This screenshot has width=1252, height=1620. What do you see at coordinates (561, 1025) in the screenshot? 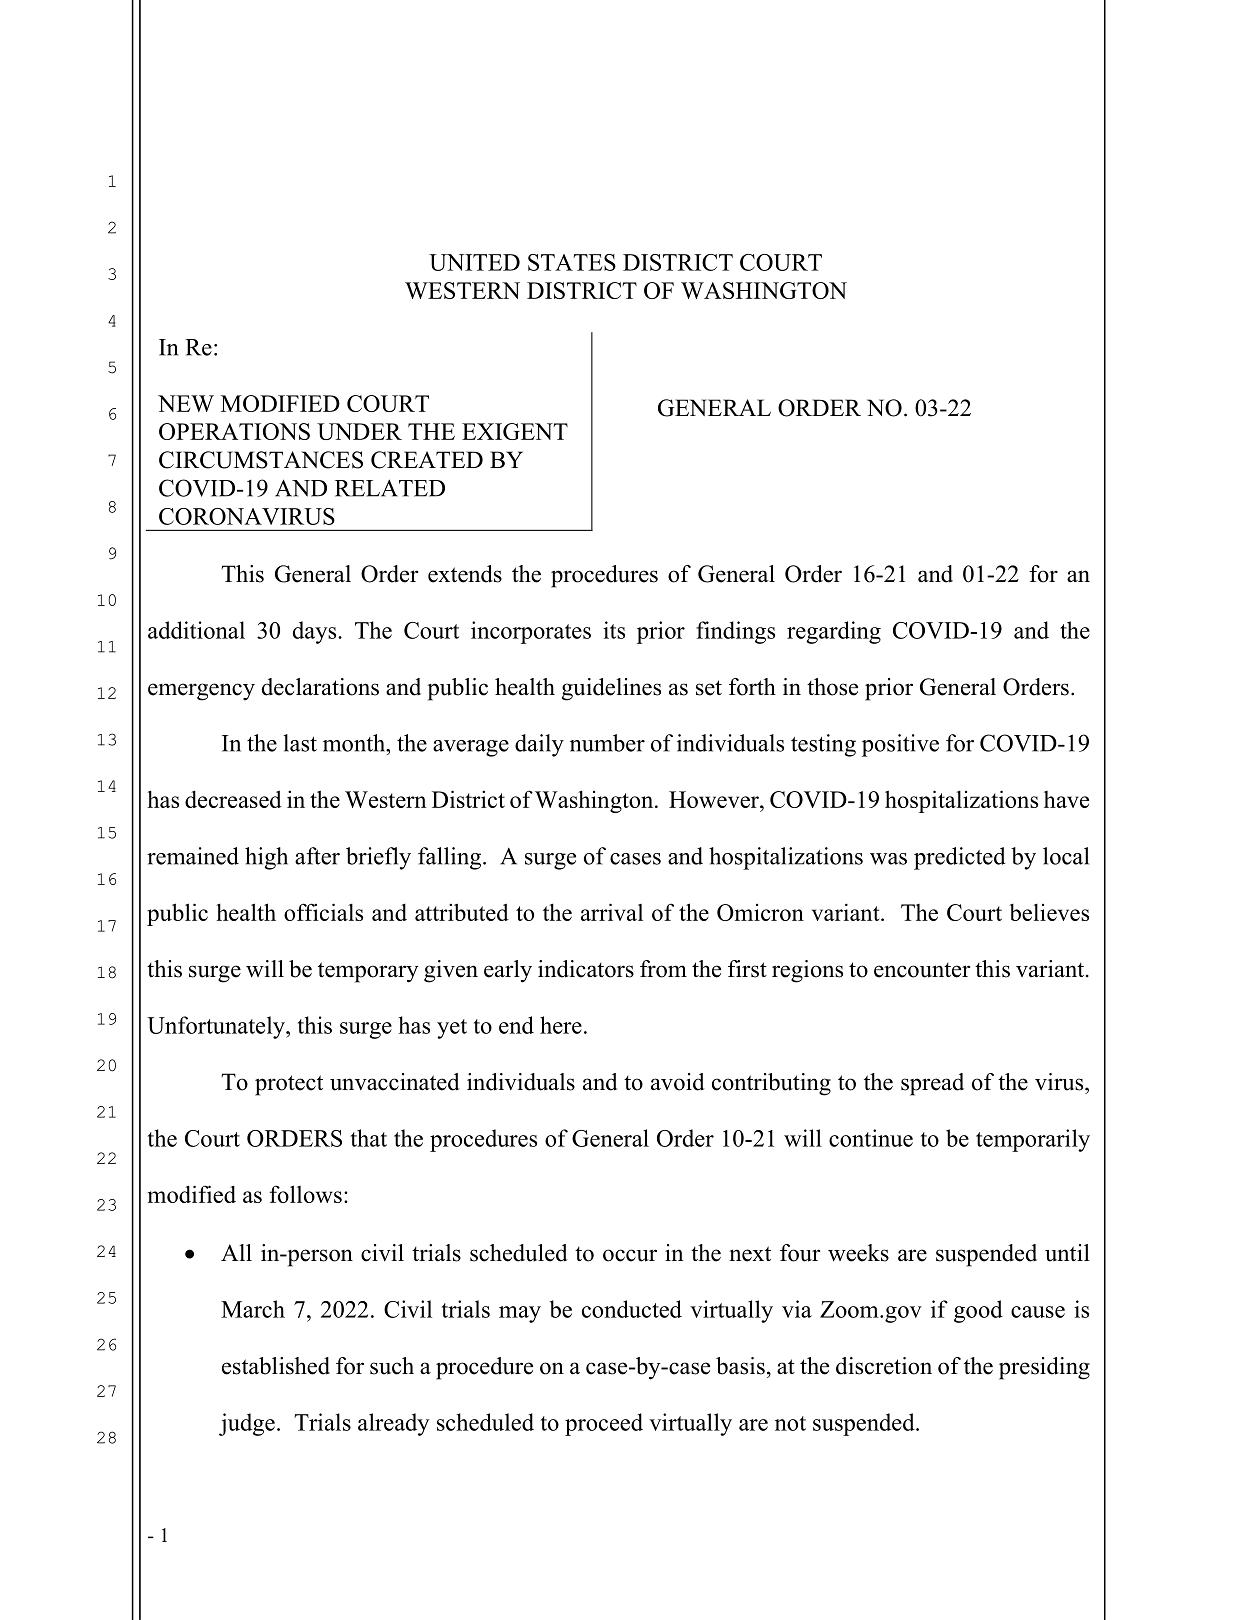
I see `here` at bounding box center [561, 1025].
